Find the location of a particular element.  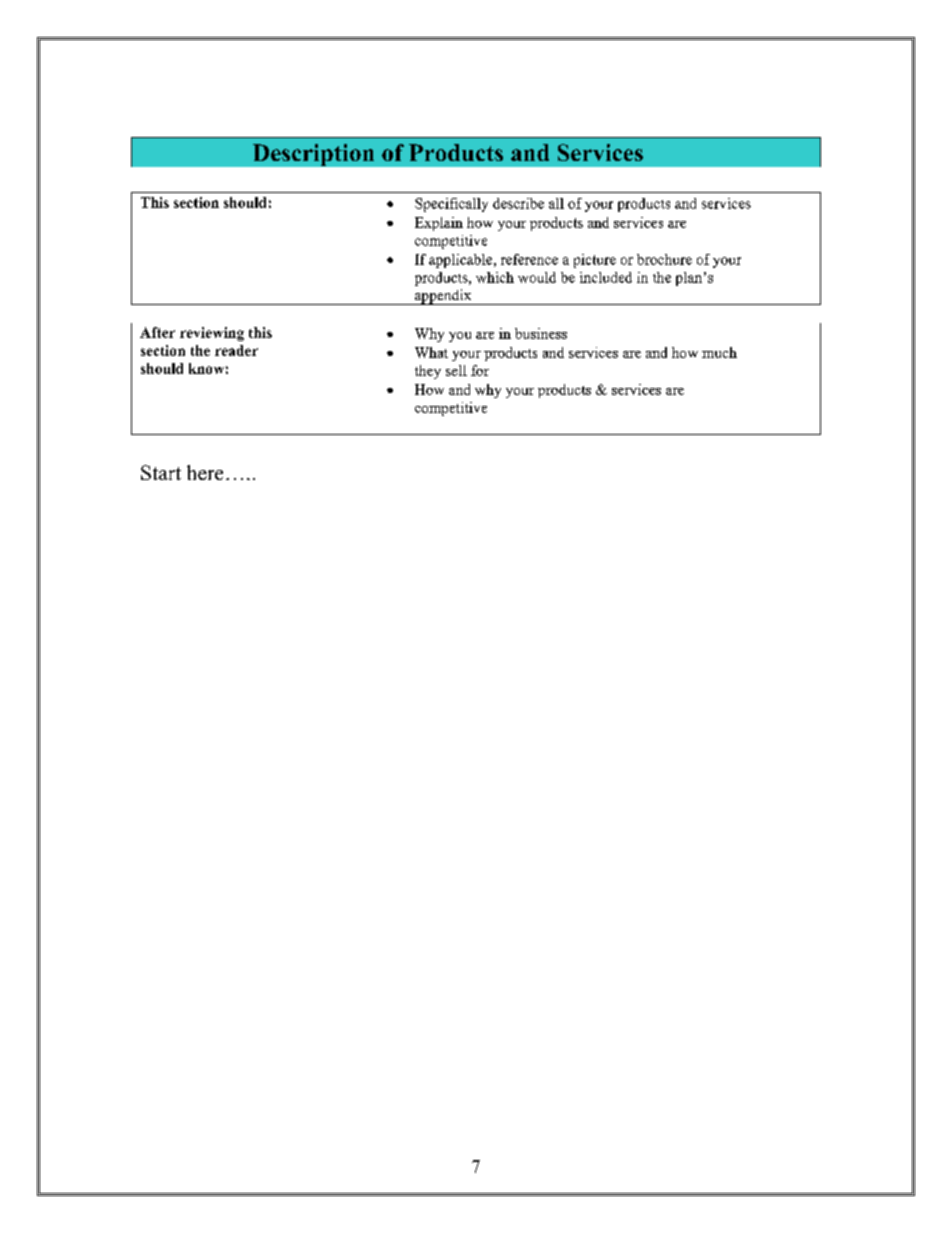

describe is located at coordinates (518, 203).
